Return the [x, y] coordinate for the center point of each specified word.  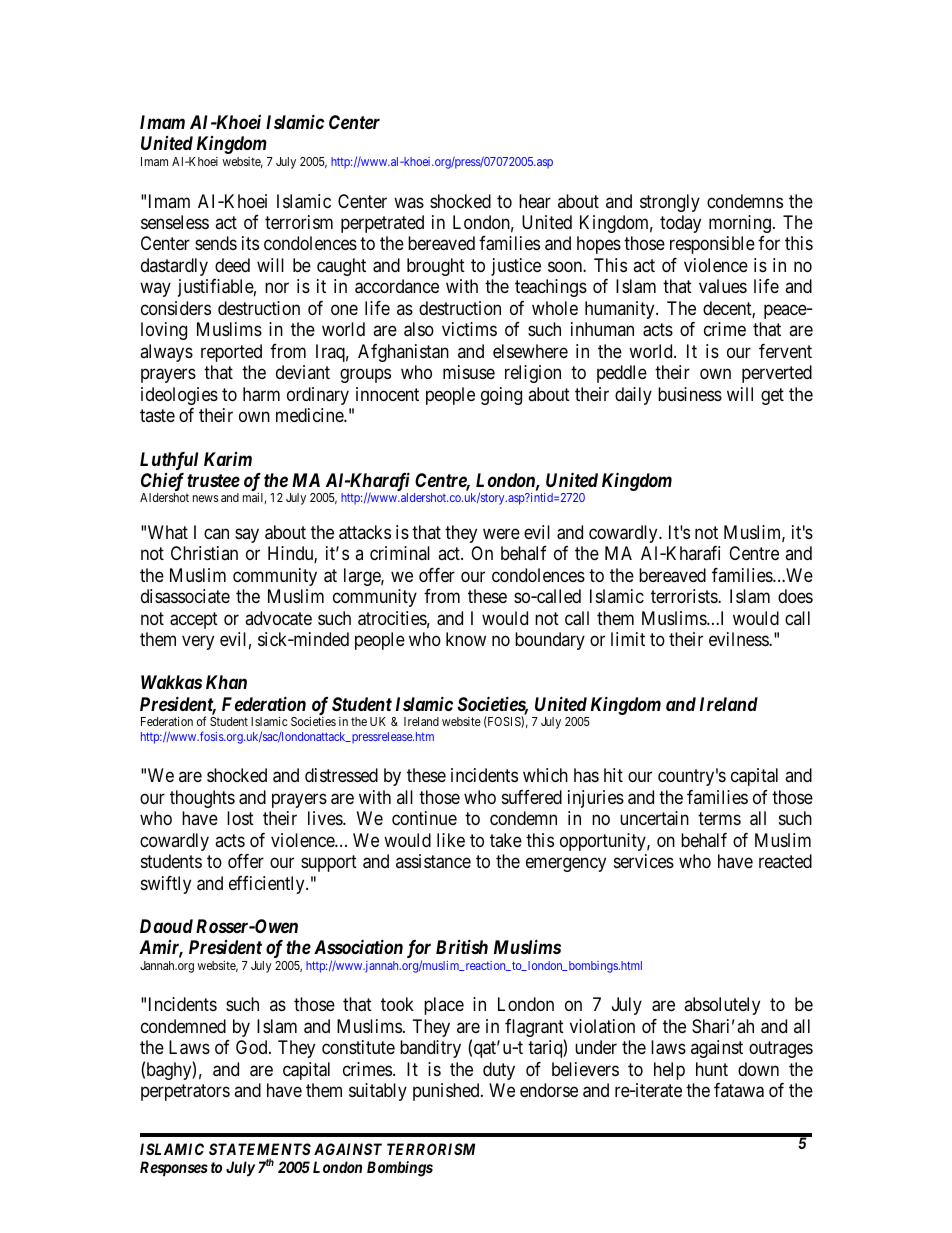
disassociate [185, 596]
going [501, 396]
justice [516, 267]
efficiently [268, 885]
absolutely [722, 1006]
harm [261, 394]
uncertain [654, 818]
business [690, 394]
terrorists [685, 596]
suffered [532, 797]
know [466, 639]
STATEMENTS [260, 1149]
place [444, 1006]
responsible [712, 245]
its [250, 243]
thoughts [202, 799]
